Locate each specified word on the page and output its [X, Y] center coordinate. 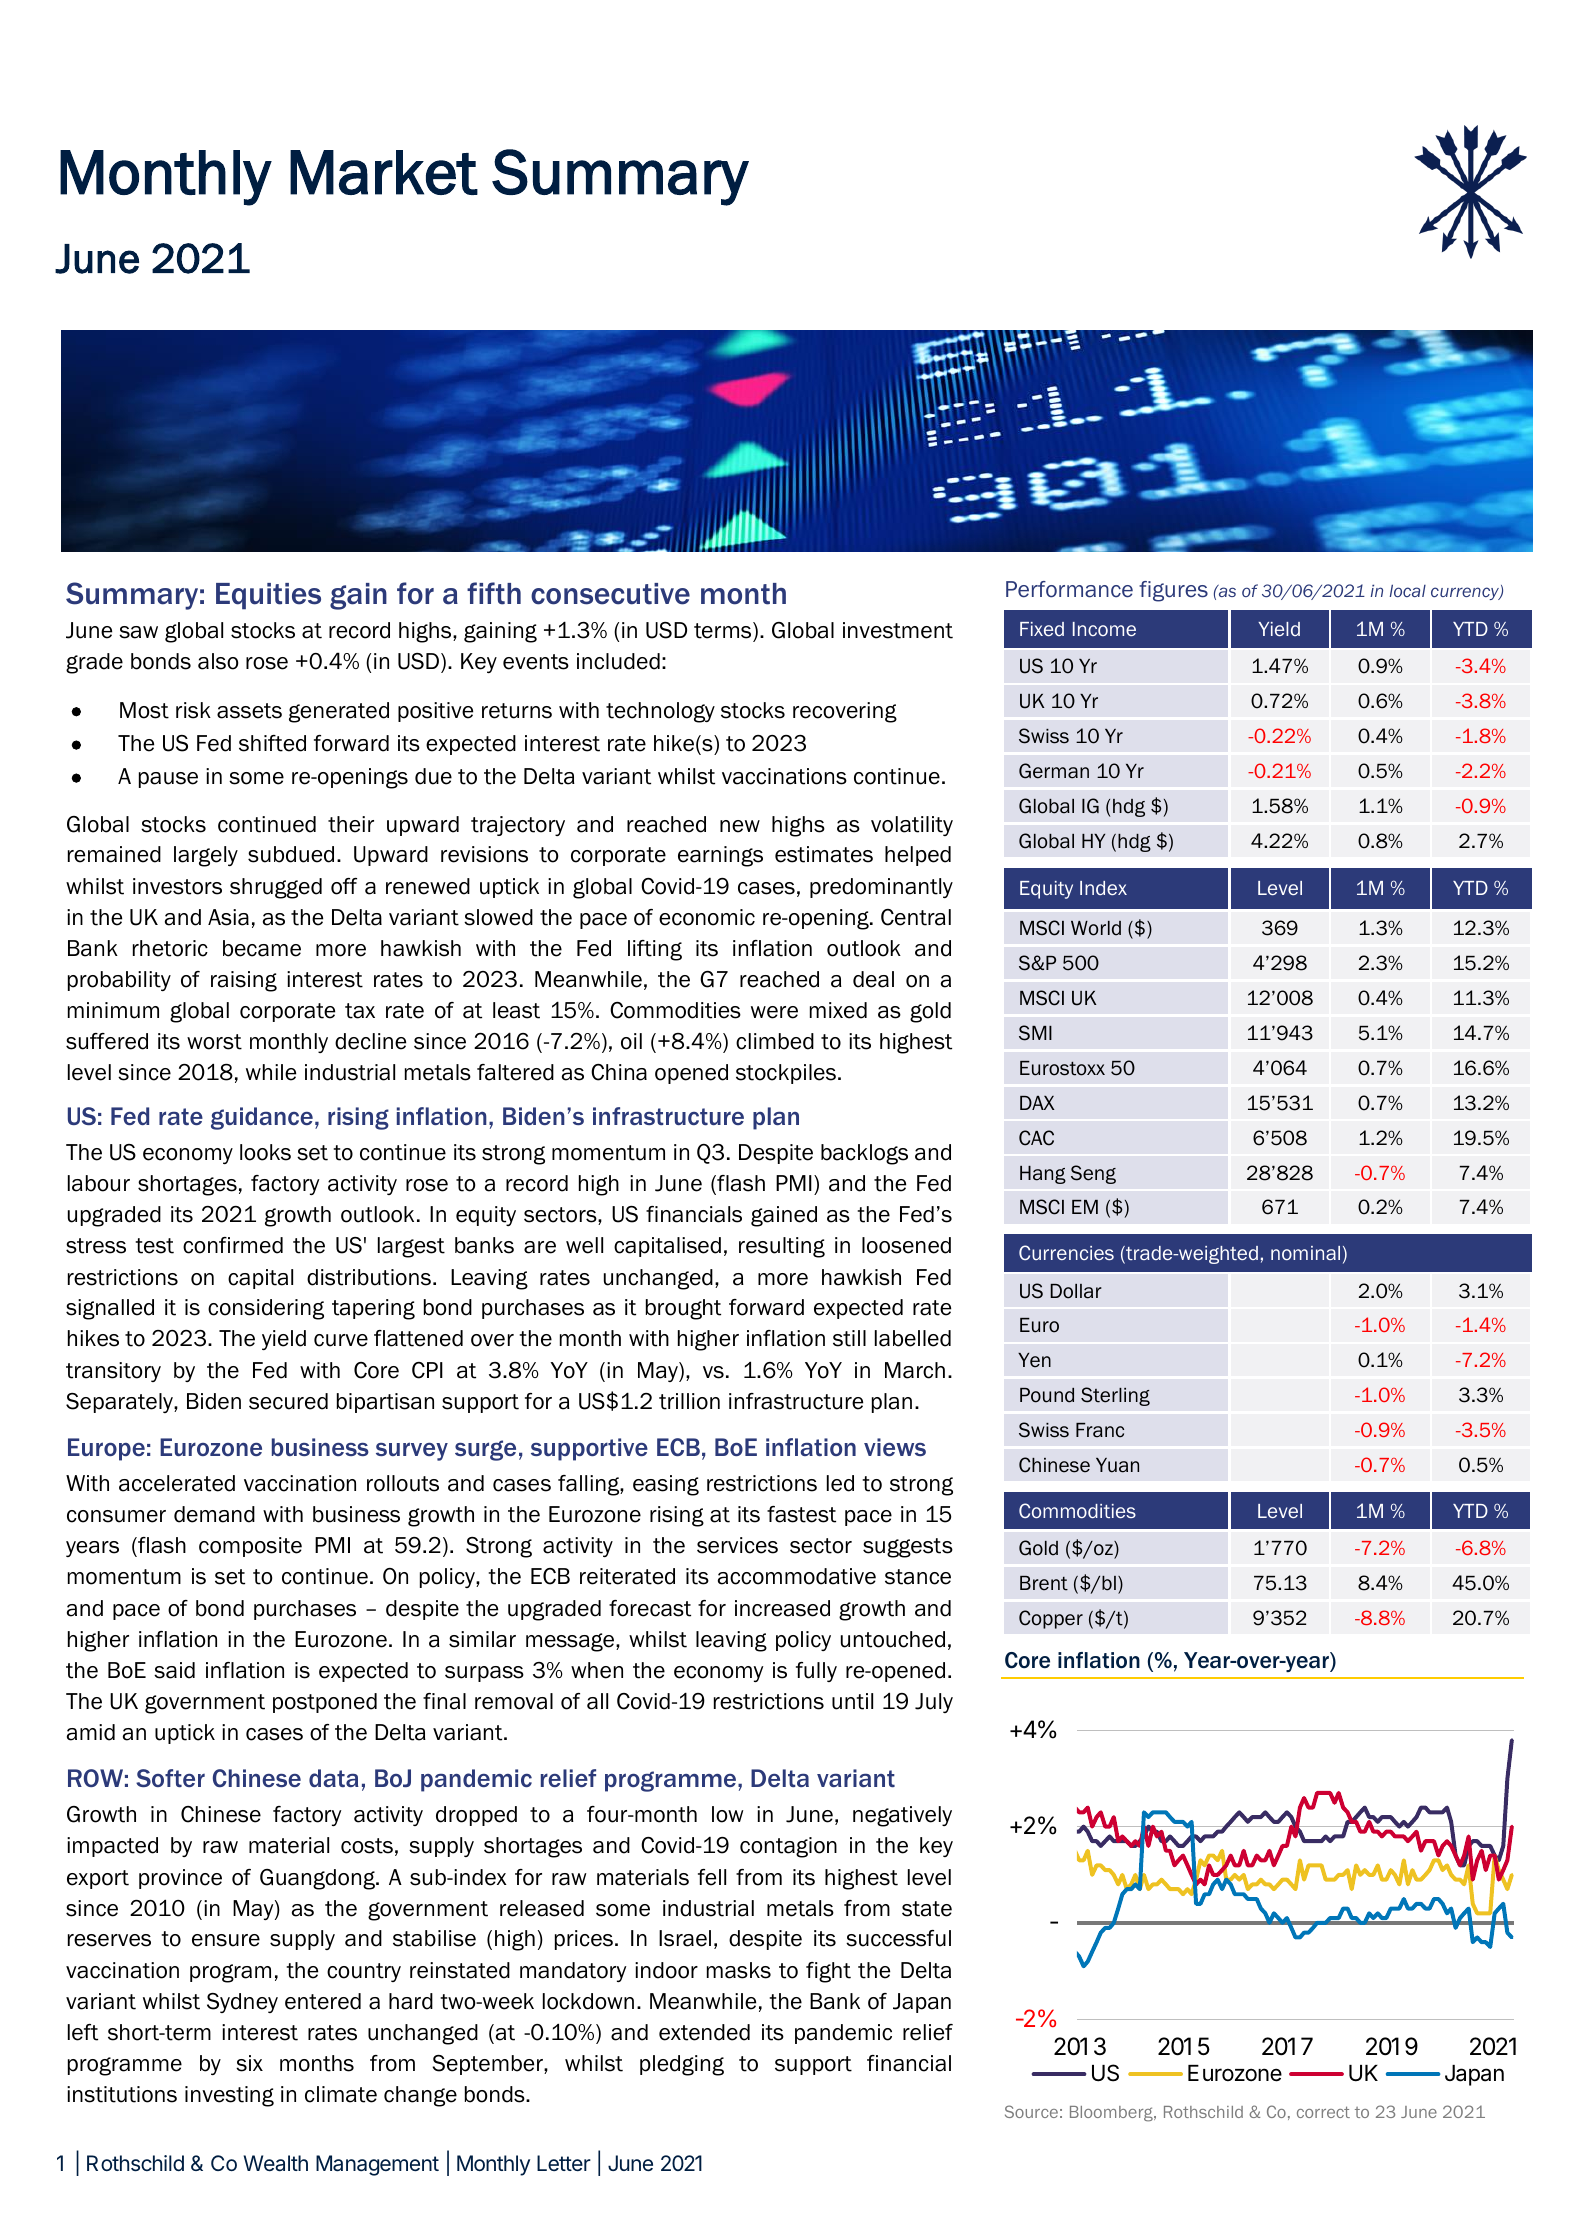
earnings [720, 856]
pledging [682, 2065]
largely [206, 856]
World [1096, 928]
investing [229, 2096]
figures [1173, 591]
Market [384, 172]
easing [666, 1485]
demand [214, 1514]
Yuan [1117, 1465]
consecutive [610, 594]
